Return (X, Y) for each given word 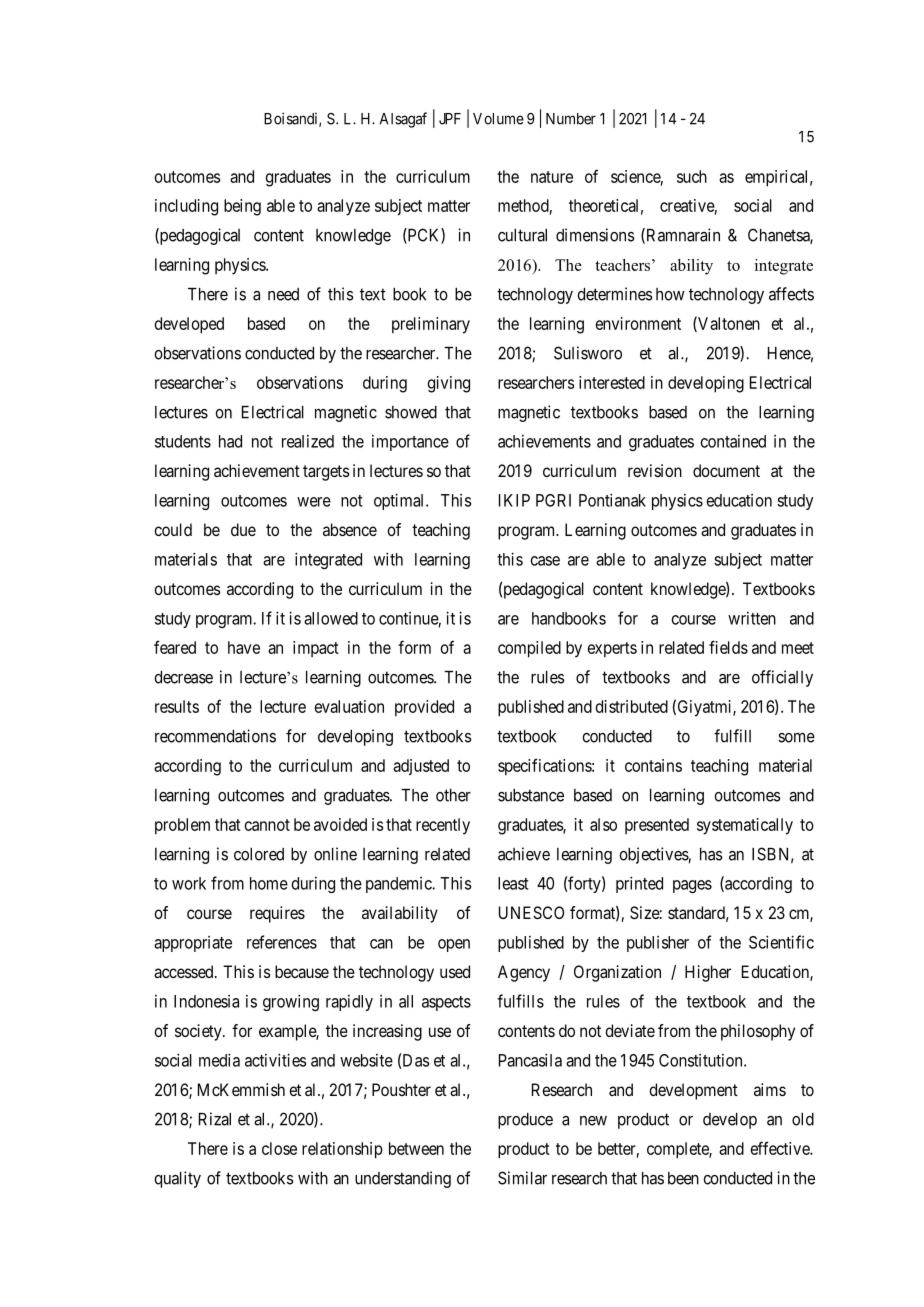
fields (728, 647)
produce (525, 1121)
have (244, 647)
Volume (498, 119)
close (279, 1148)
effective (781, 1148)
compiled (529, 649)
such (692, 176)
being (242, 207)
